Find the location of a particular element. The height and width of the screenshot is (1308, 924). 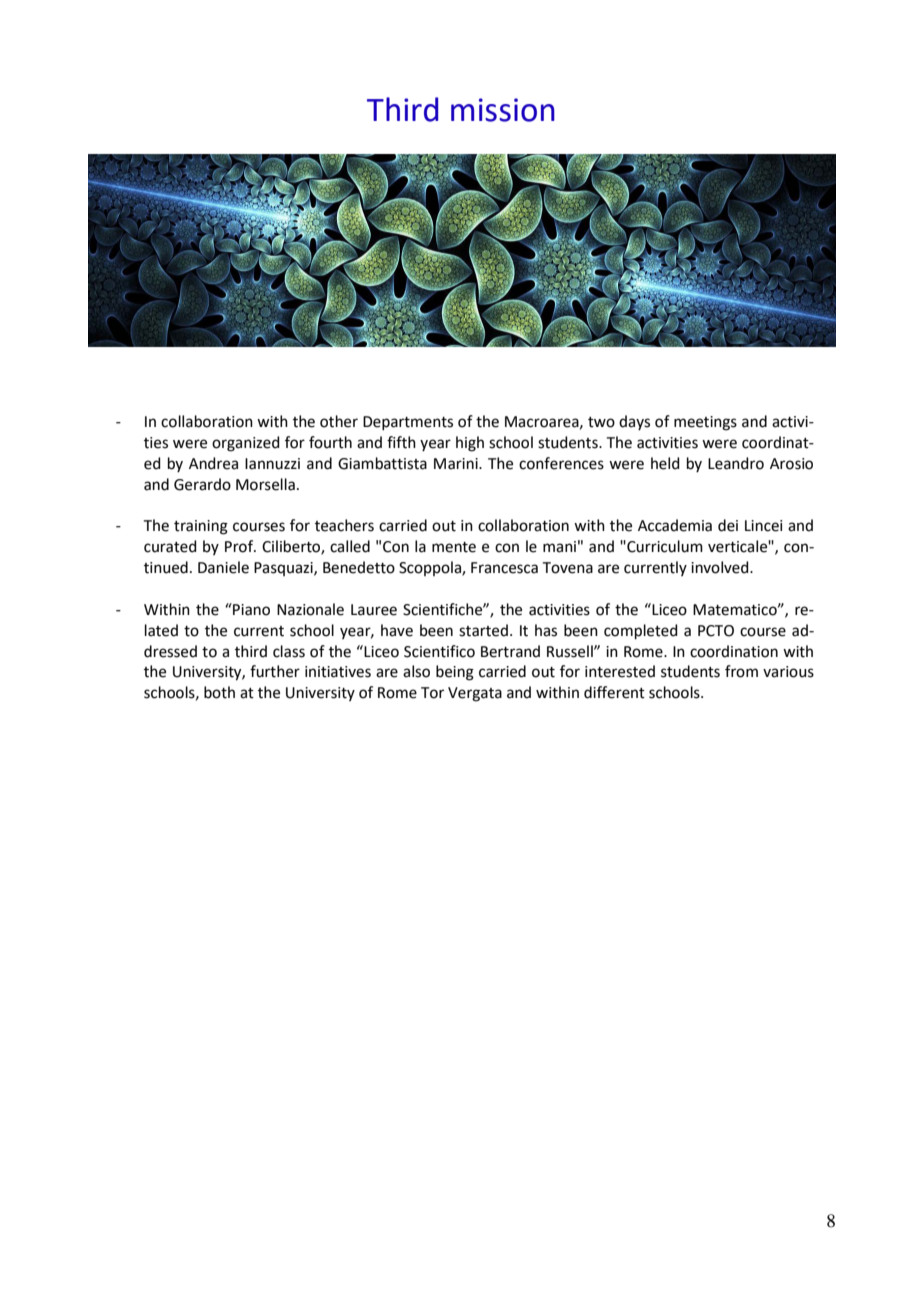

mission is located at coordinates (503, 110).
